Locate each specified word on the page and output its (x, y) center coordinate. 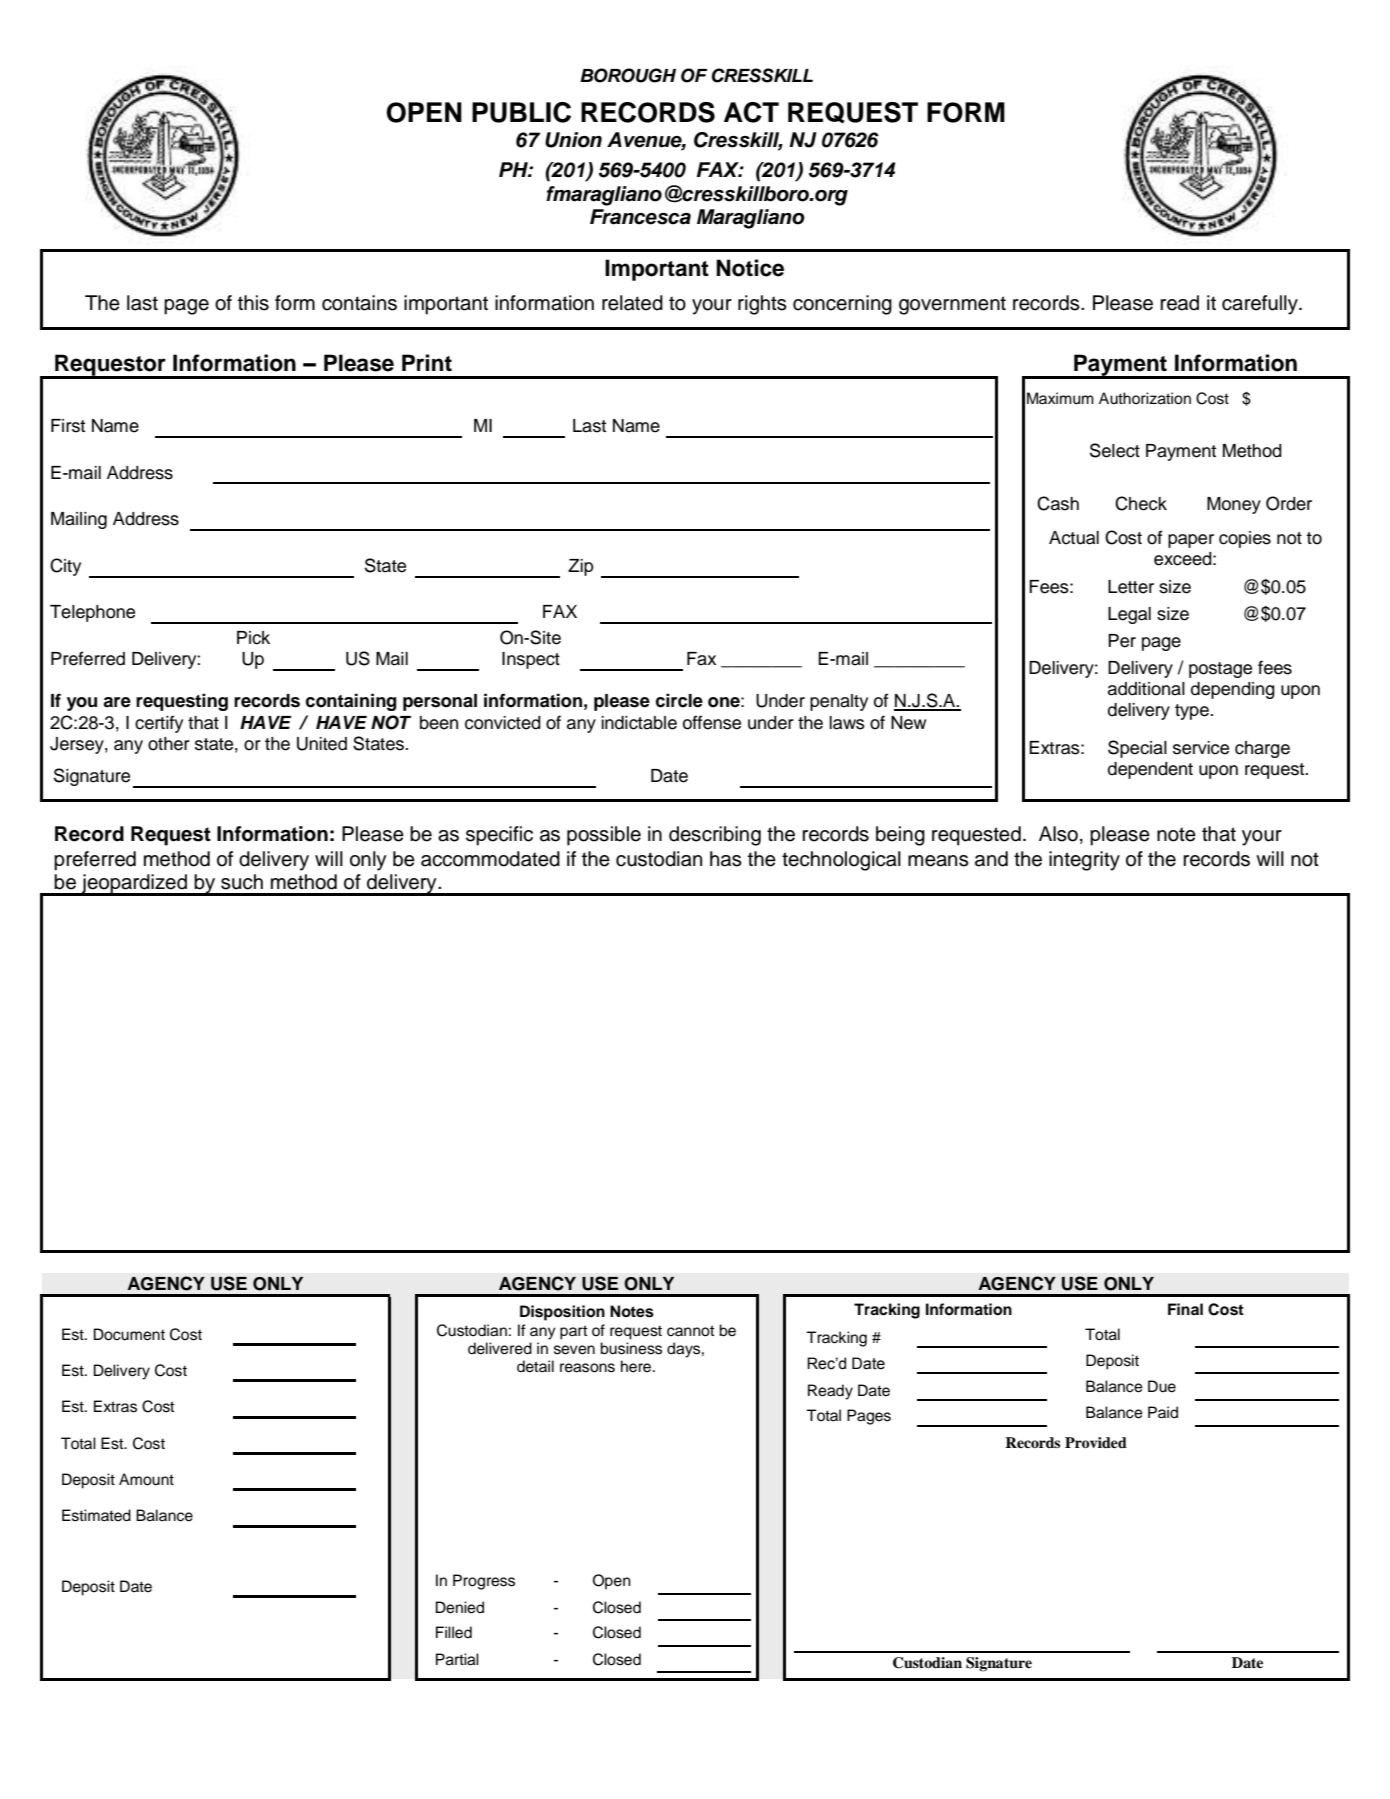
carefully (1261, 305)
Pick (253, 638)
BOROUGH (628, 75)
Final (1185, 1309)
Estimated (96, 1515)
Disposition (562, 1313)
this (253, 303)
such (242, 882)
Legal (1129, 615)
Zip (581, 567)
